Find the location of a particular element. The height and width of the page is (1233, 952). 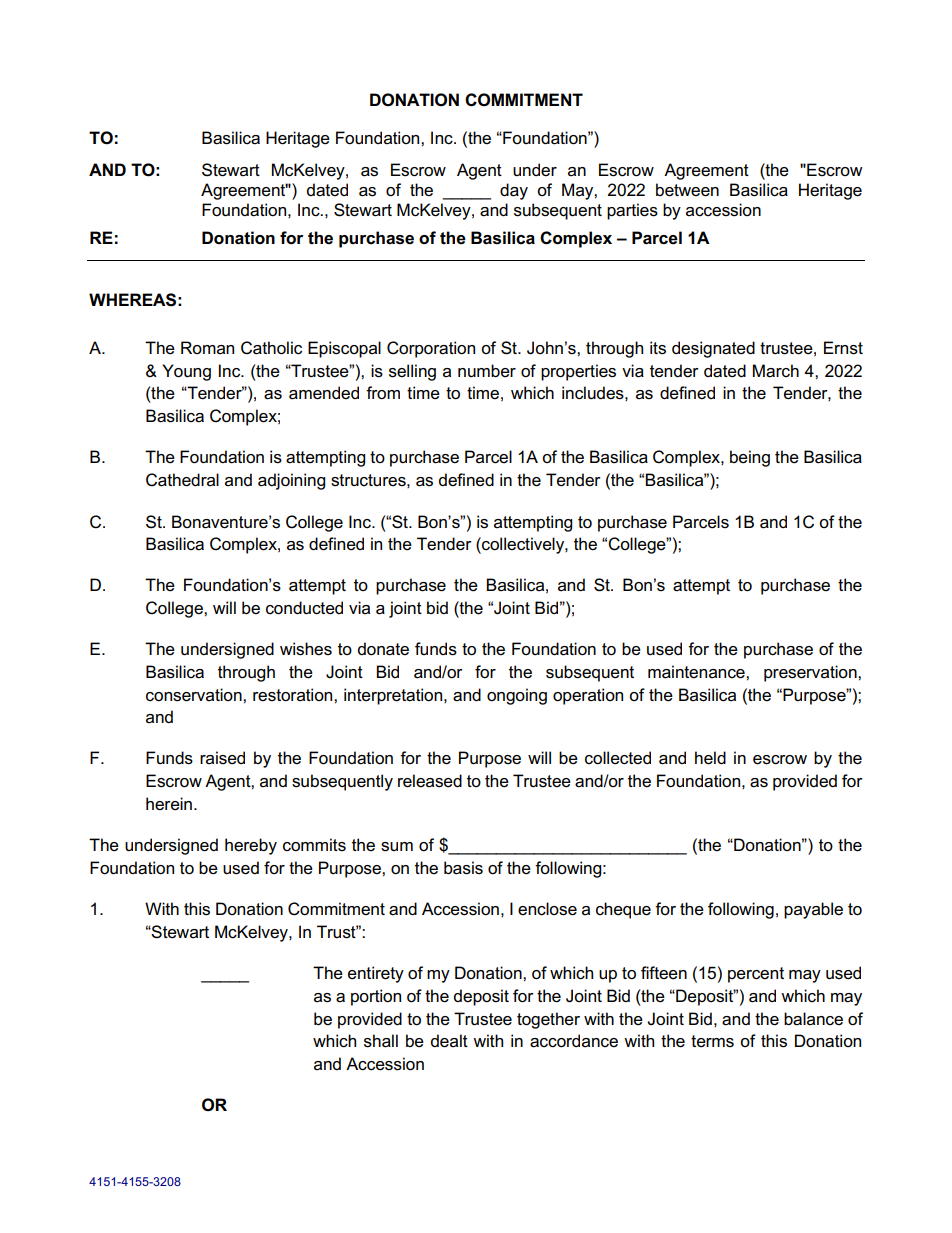

preservation is located at coordinates (811, 673).
